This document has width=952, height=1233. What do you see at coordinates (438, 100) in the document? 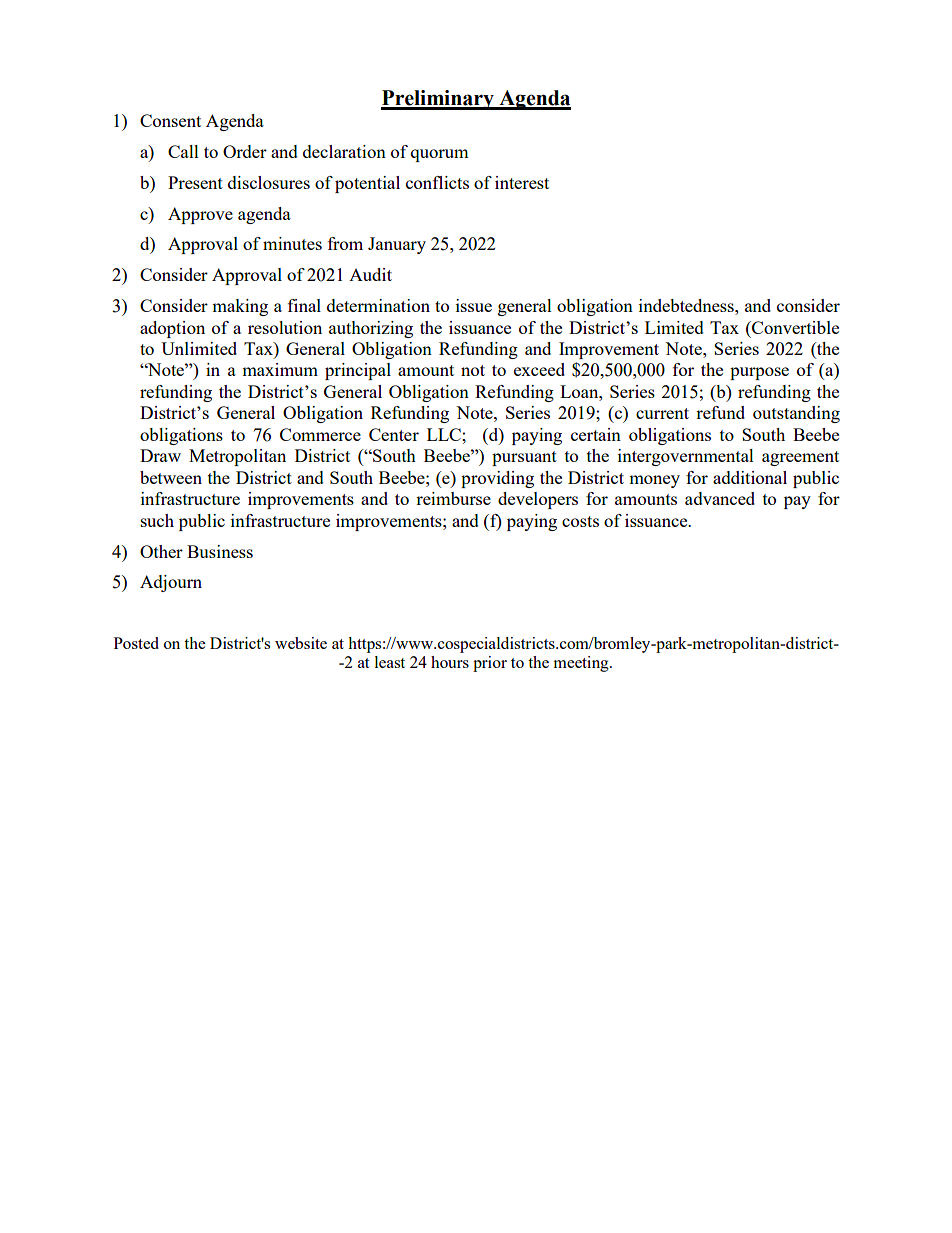
I see `Preliminary` at bounding box center [438, 100].
